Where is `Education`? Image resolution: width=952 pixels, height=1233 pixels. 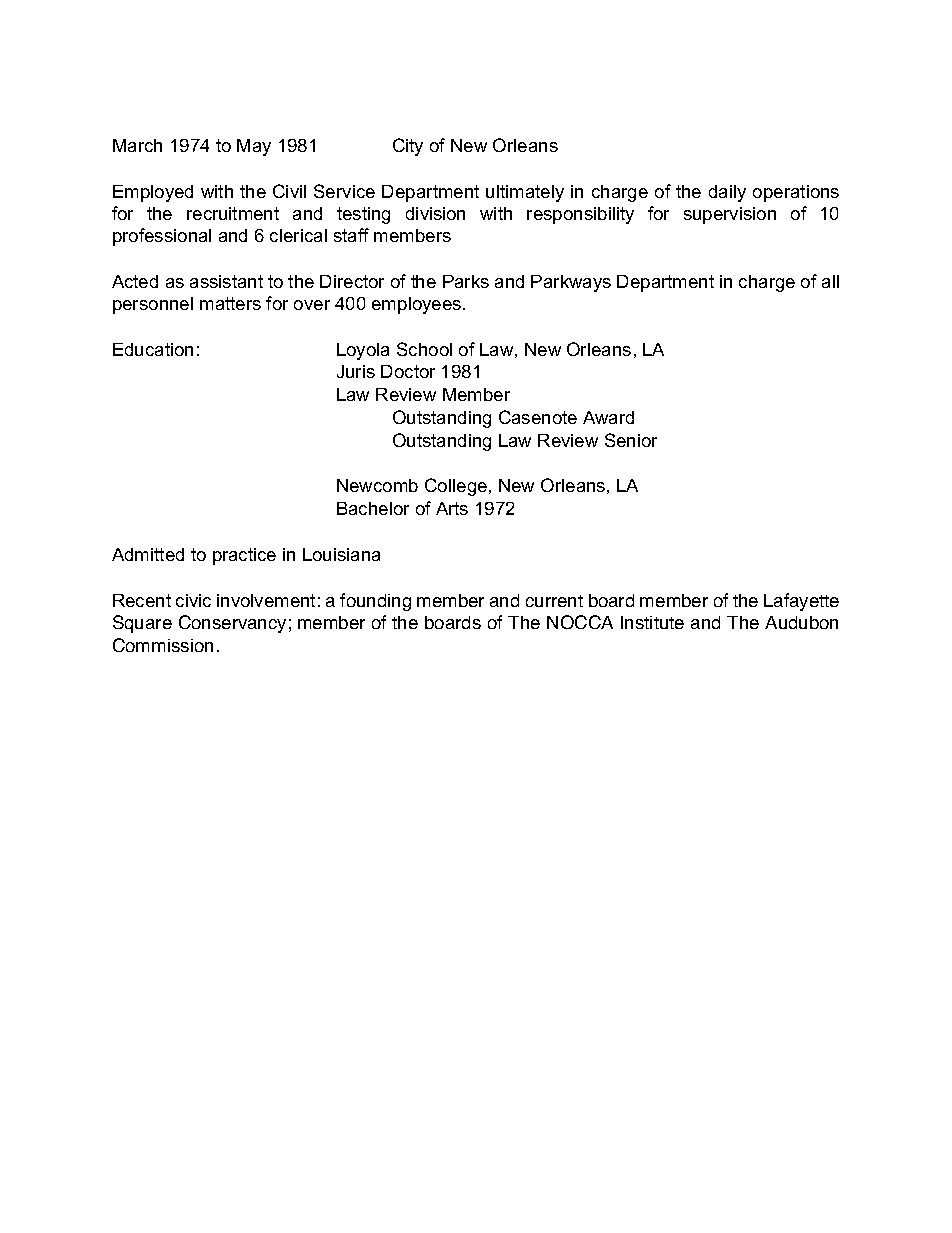 Education is located at coordinates (153, 349).
